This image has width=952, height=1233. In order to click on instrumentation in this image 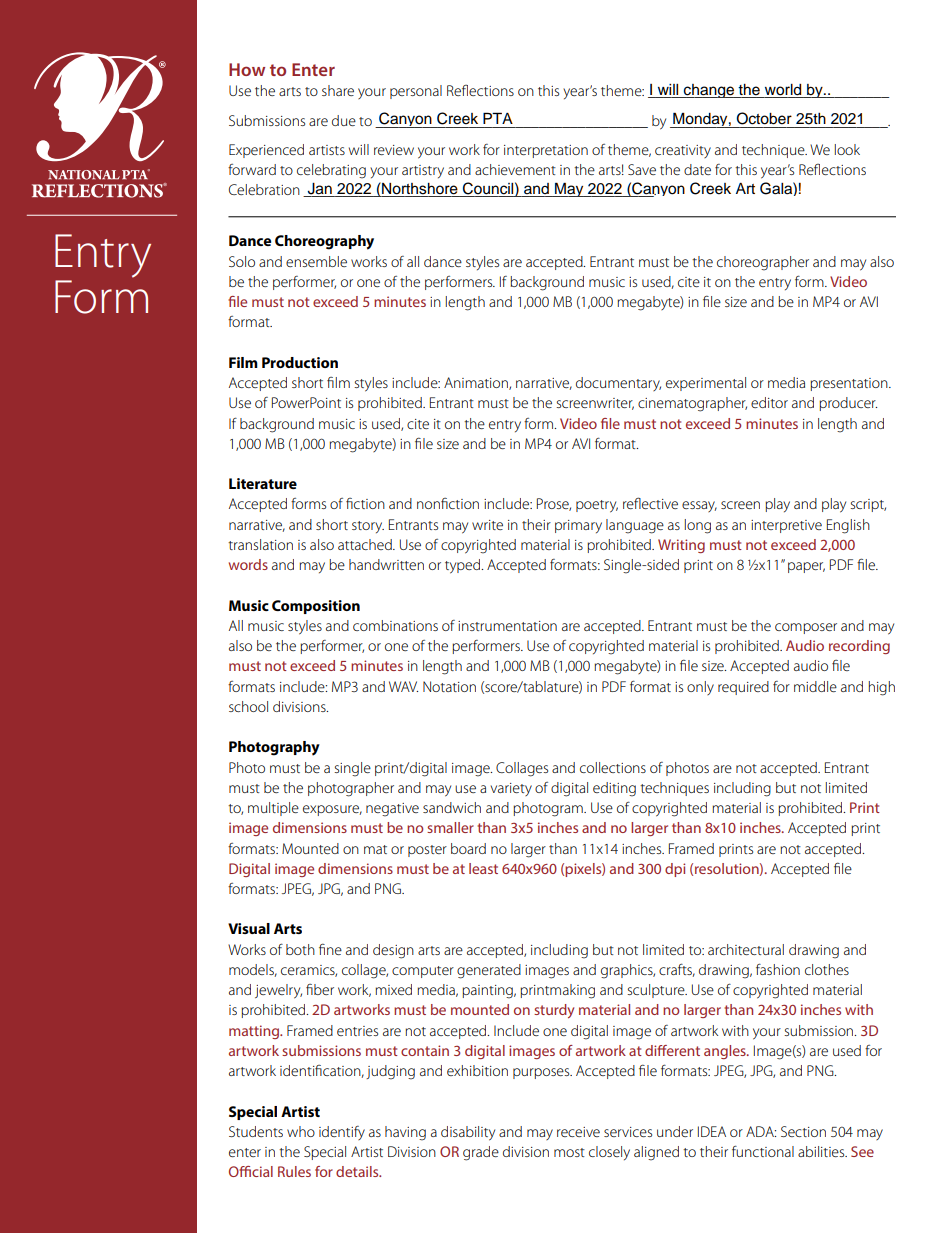, I will do `click(507, 626)`.
